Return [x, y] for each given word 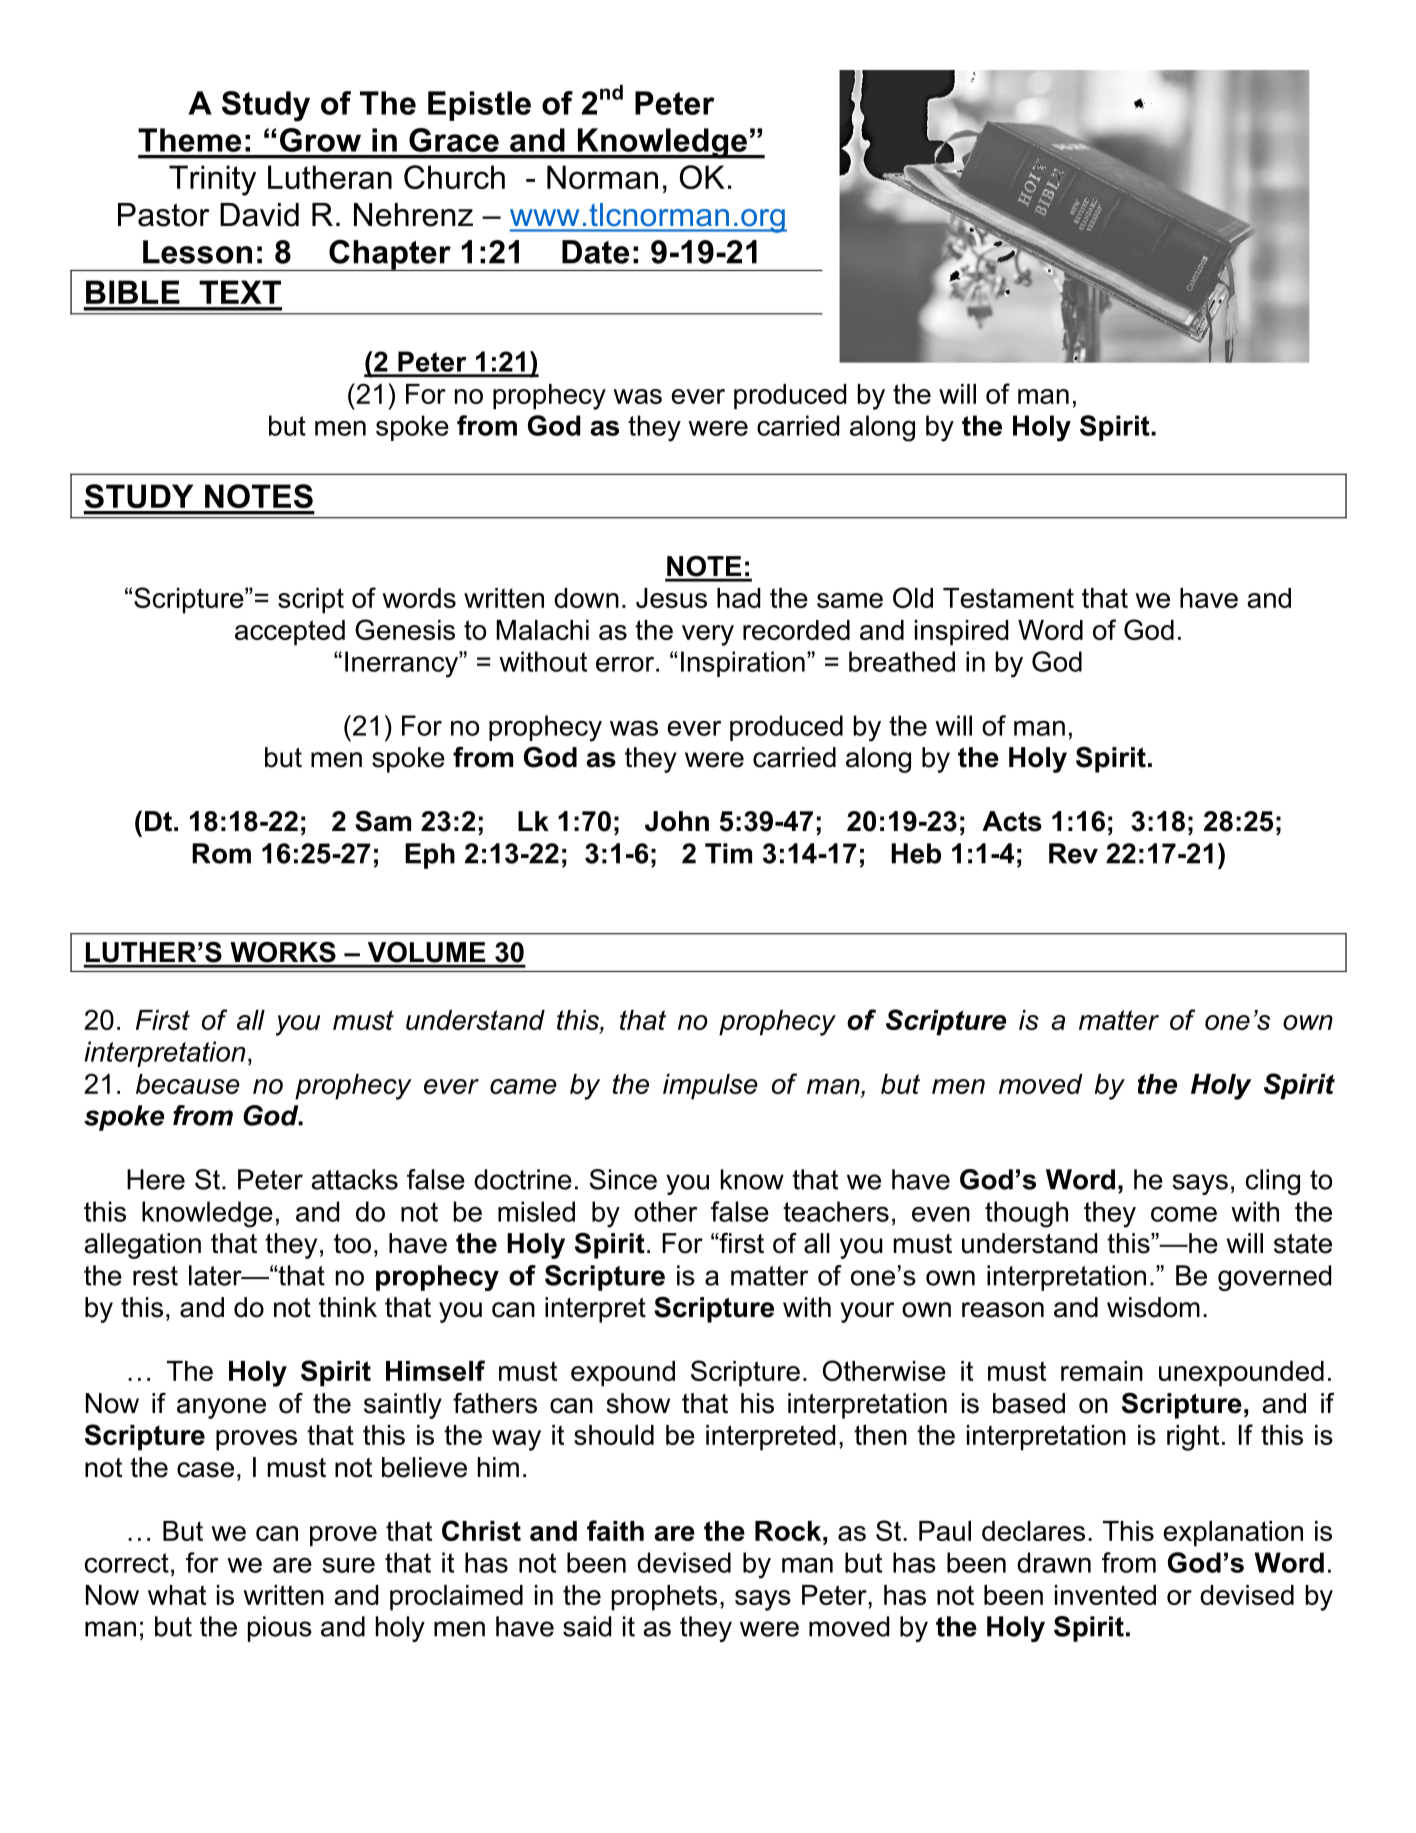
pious [280, 1629]
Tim [728, 853]
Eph [430, 856]
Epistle [479, 106]
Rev [1073, 853]
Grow [320, 140]
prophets [664, 1598]
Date [595, 252]
